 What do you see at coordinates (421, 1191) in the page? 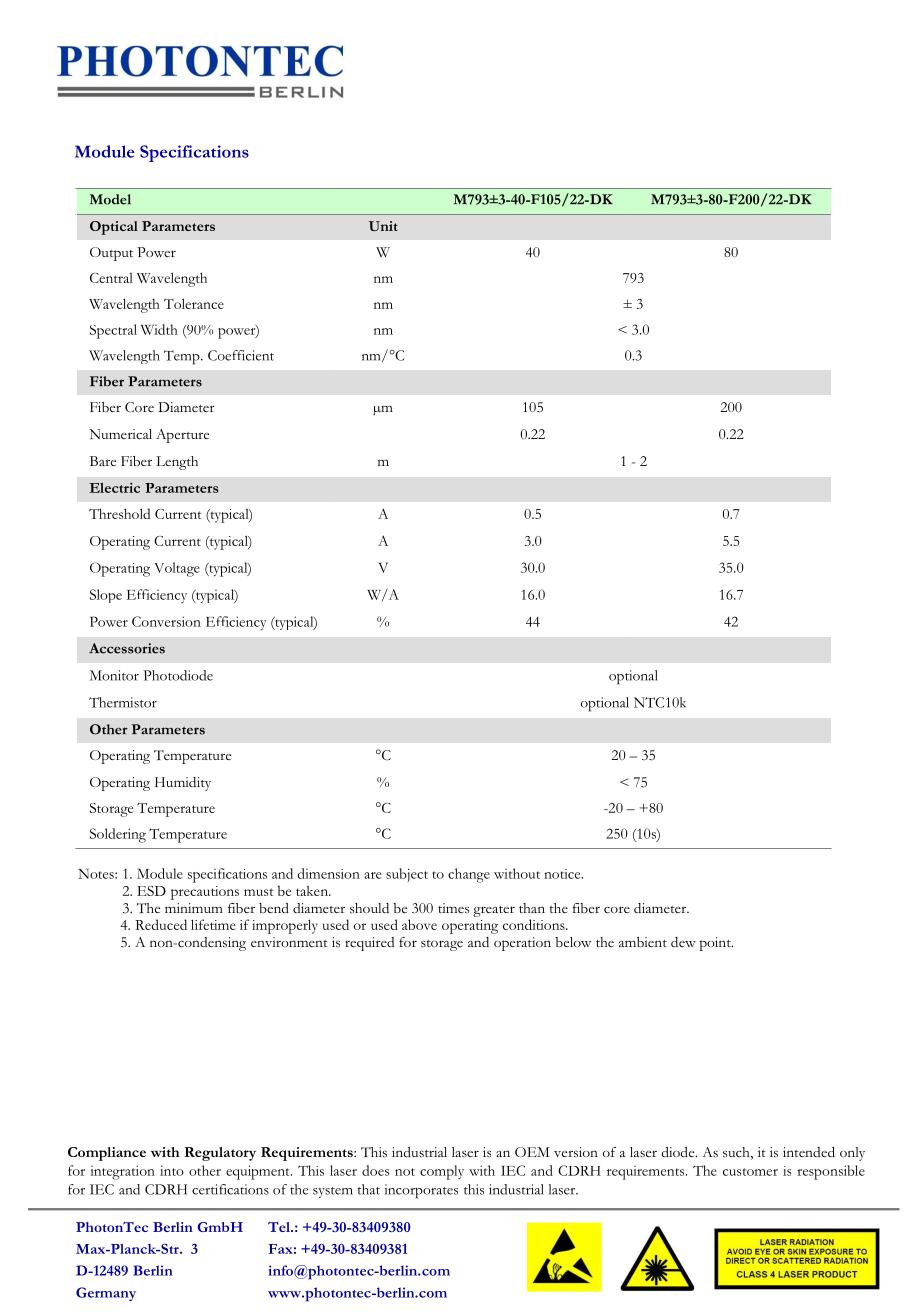
I see `incorporates` at bounding box center [421, 1191].
